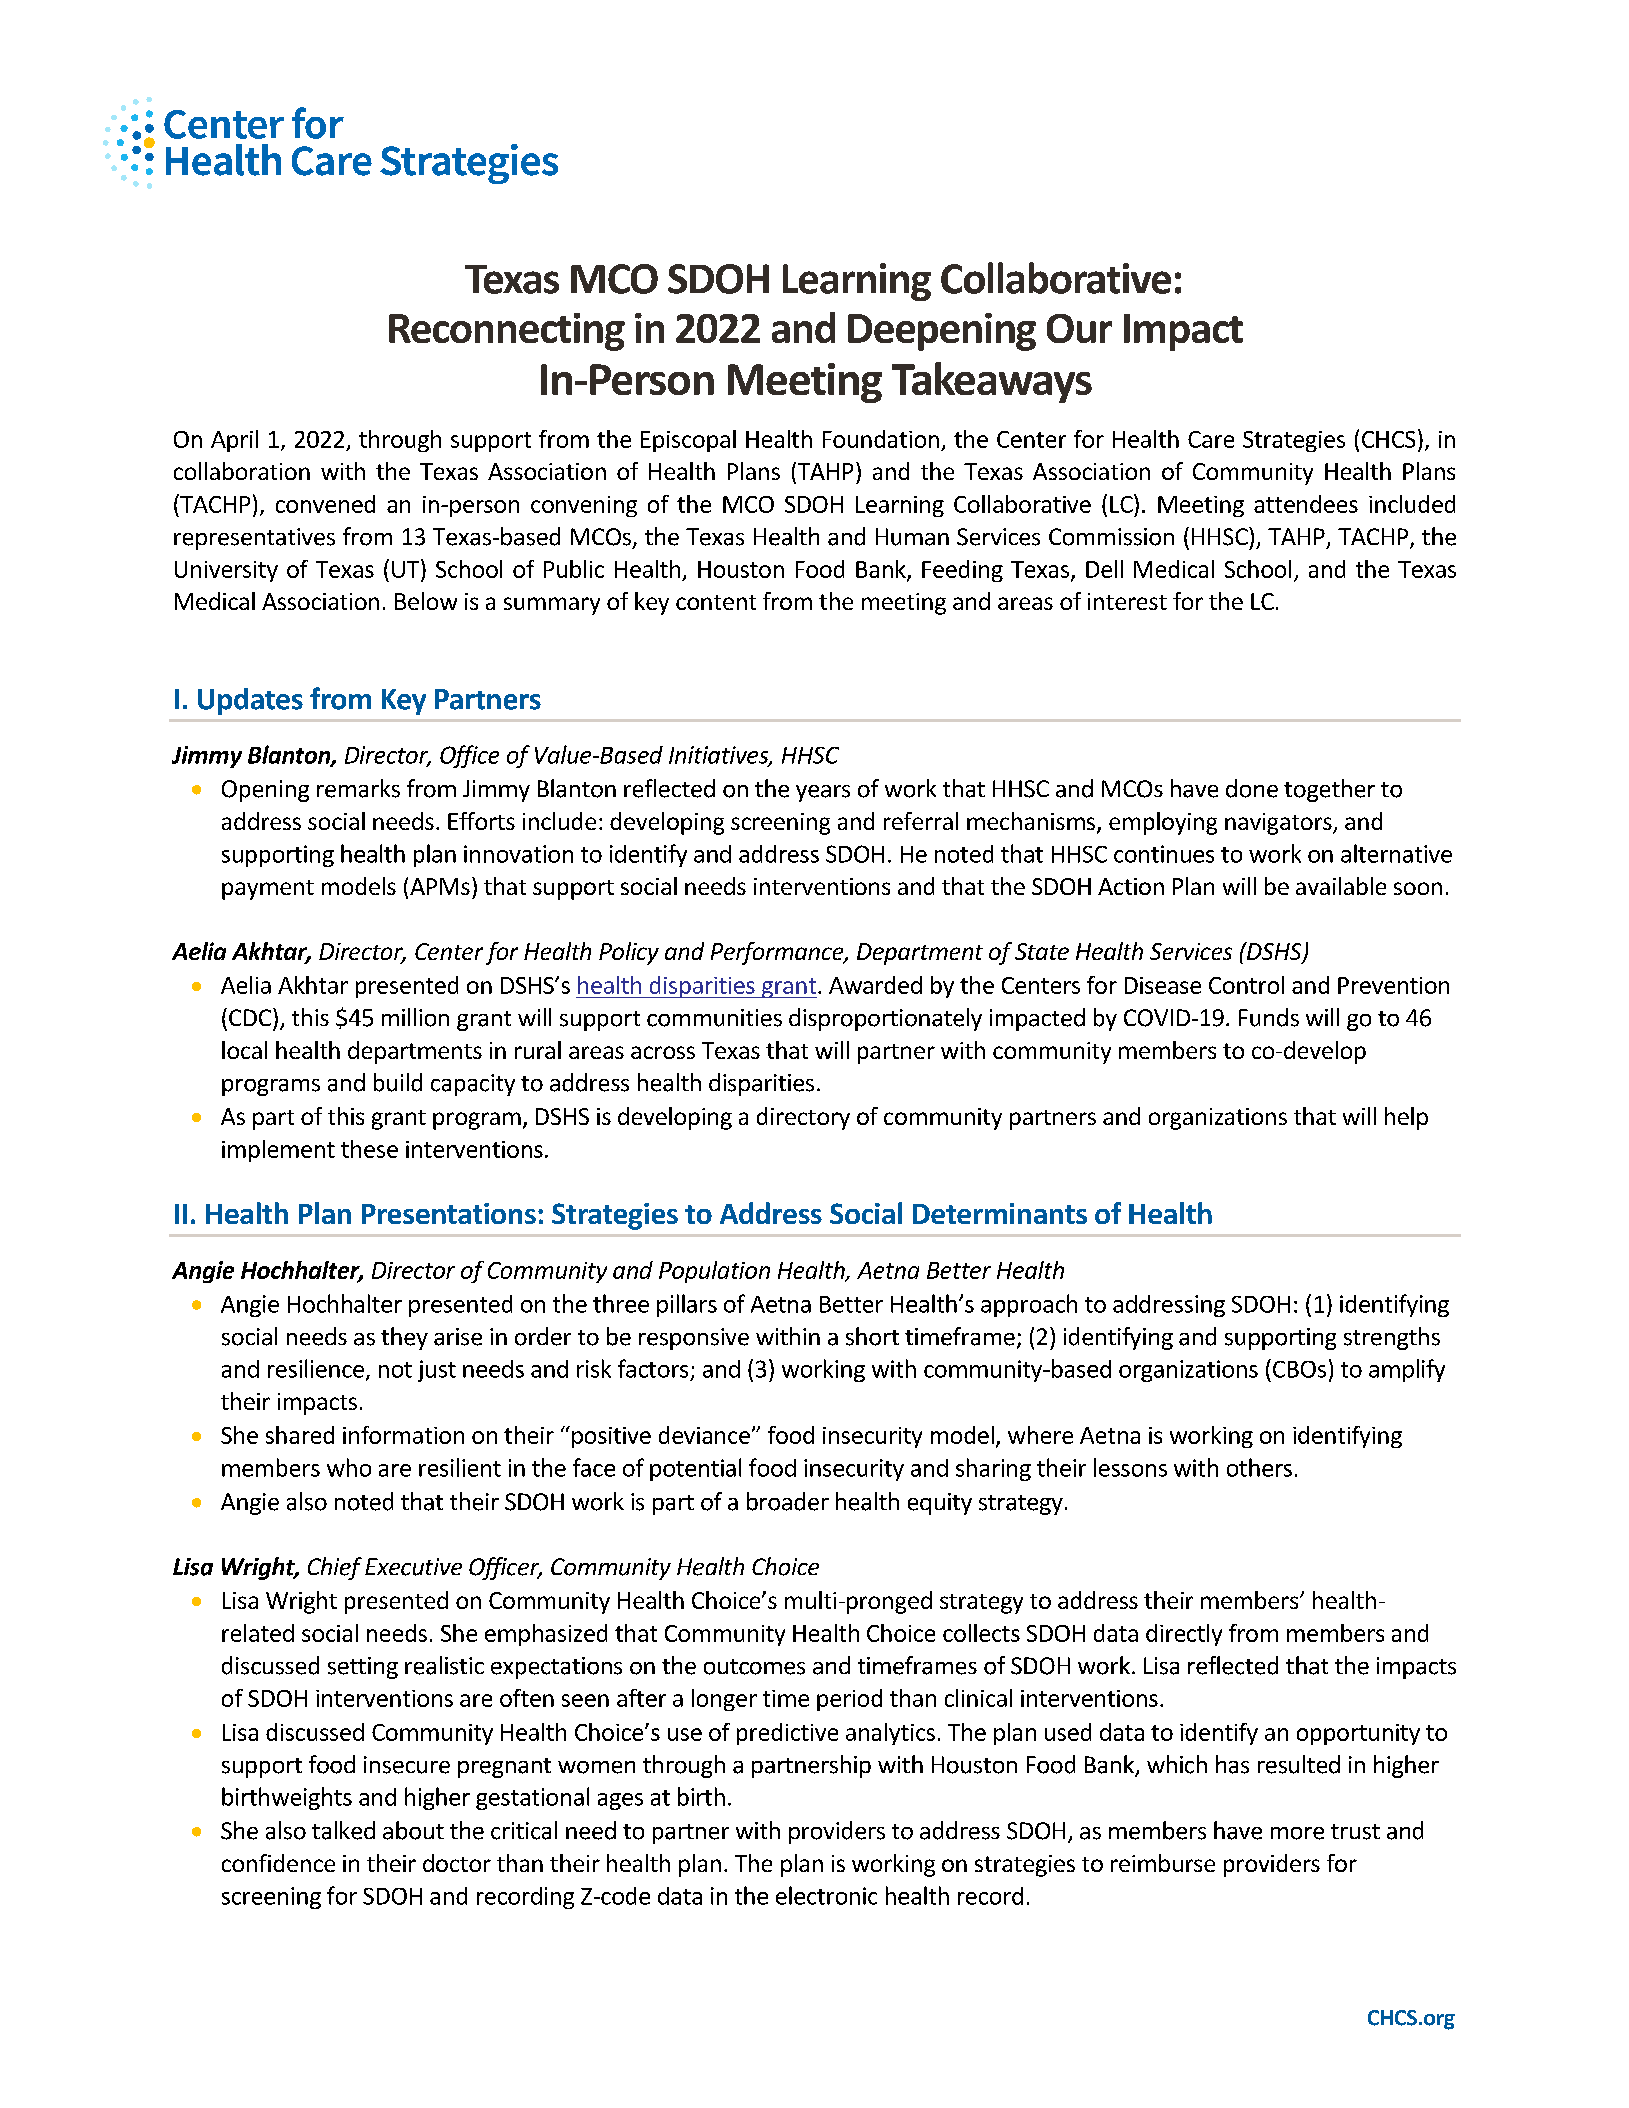 This page has width=1629, height=2108. Describe the element at coordinates (1252, 788) in the page. I see `done` at that location.
